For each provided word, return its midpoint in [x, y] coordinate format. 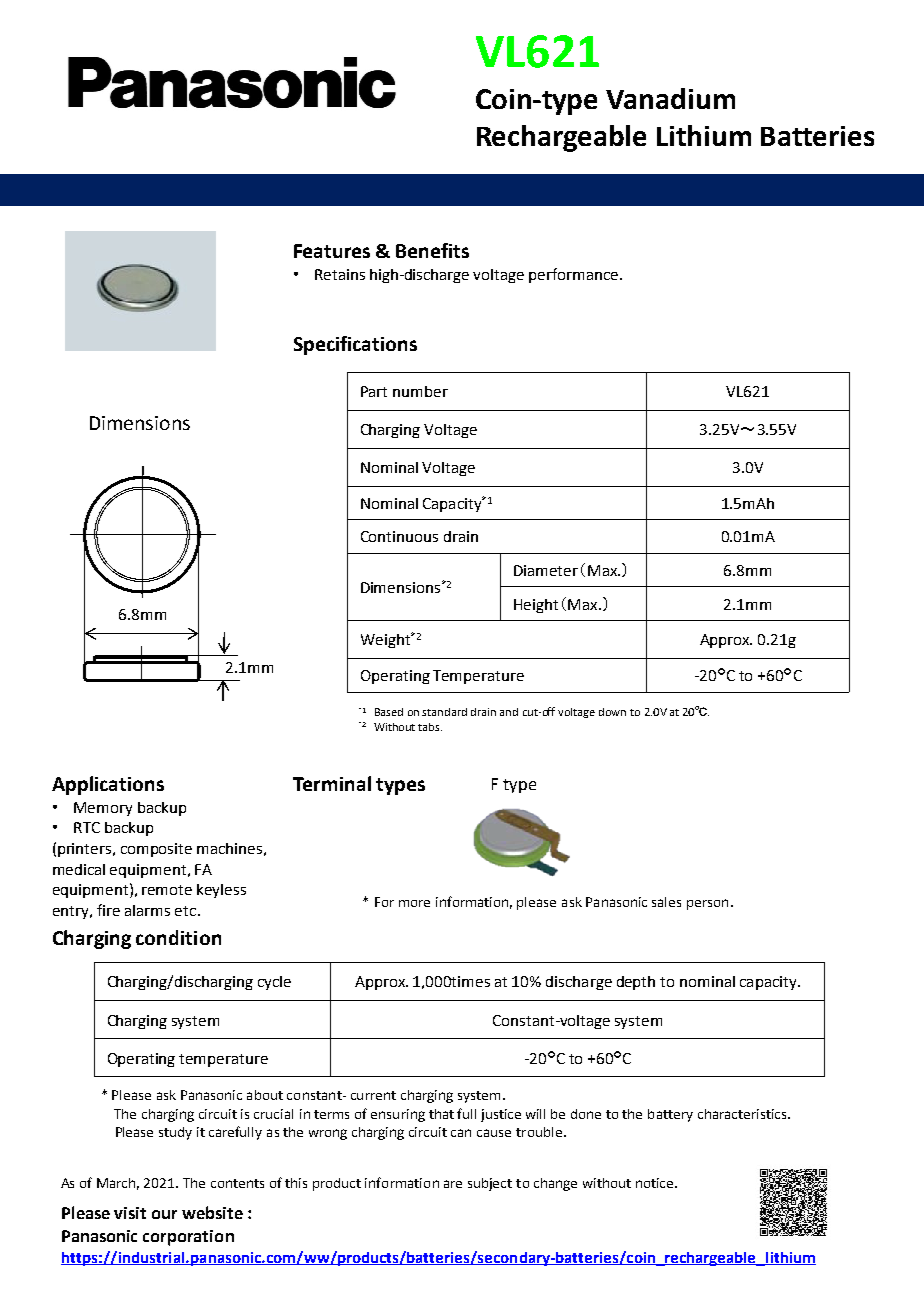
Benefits [432, 250]
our [164, 1214]
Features [332, 251]
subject [490, 1184]
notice [656, 1183]
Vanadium [670, 98]
